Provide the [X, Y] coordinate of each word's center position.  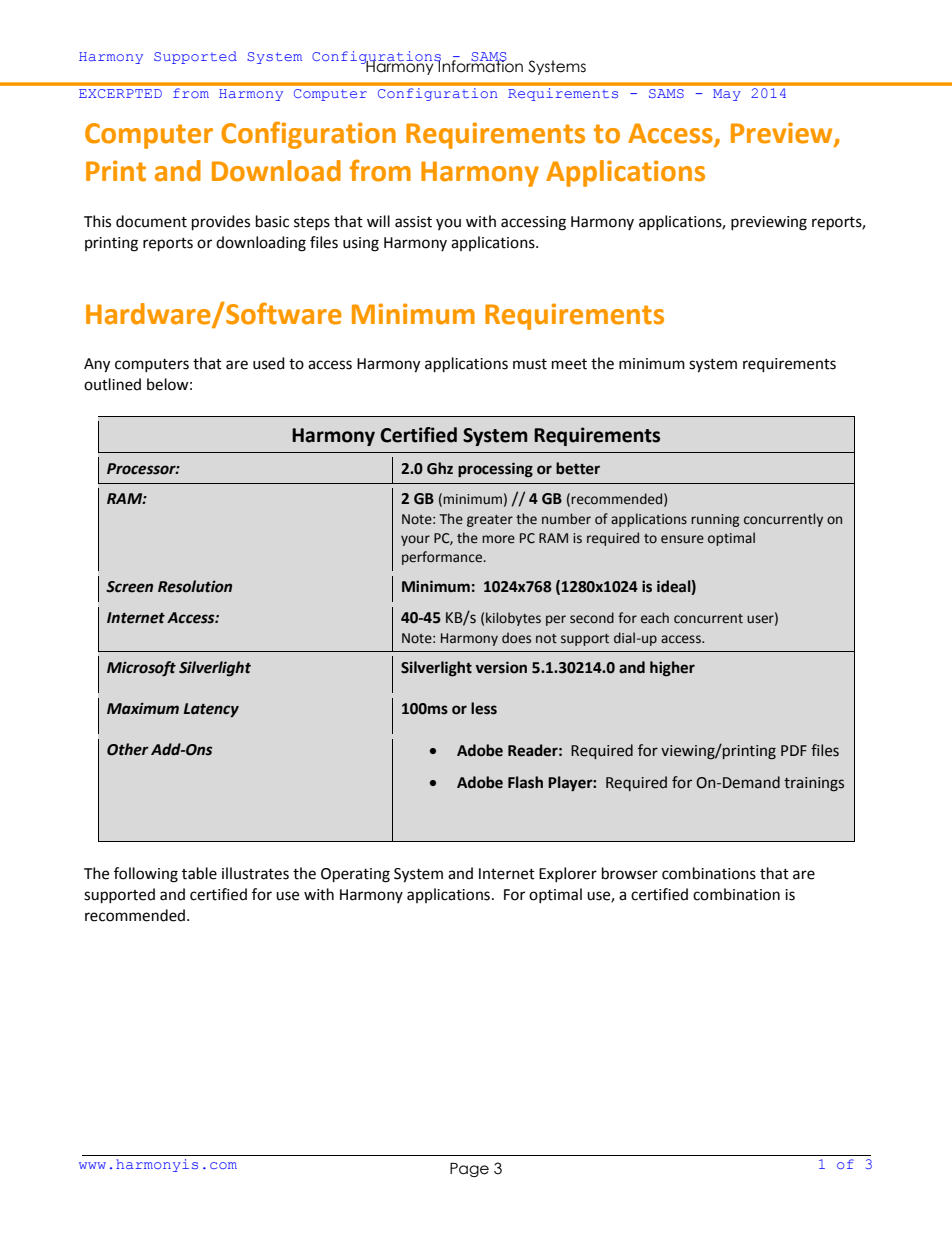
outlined [112, 384]
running [715, 520]
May [727, 95]
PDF [794, 750]
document [151, 221]
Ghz [440, 468]
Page [469, 1170]
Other [128, 749]
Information [480, 65]
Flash [525, 782]
